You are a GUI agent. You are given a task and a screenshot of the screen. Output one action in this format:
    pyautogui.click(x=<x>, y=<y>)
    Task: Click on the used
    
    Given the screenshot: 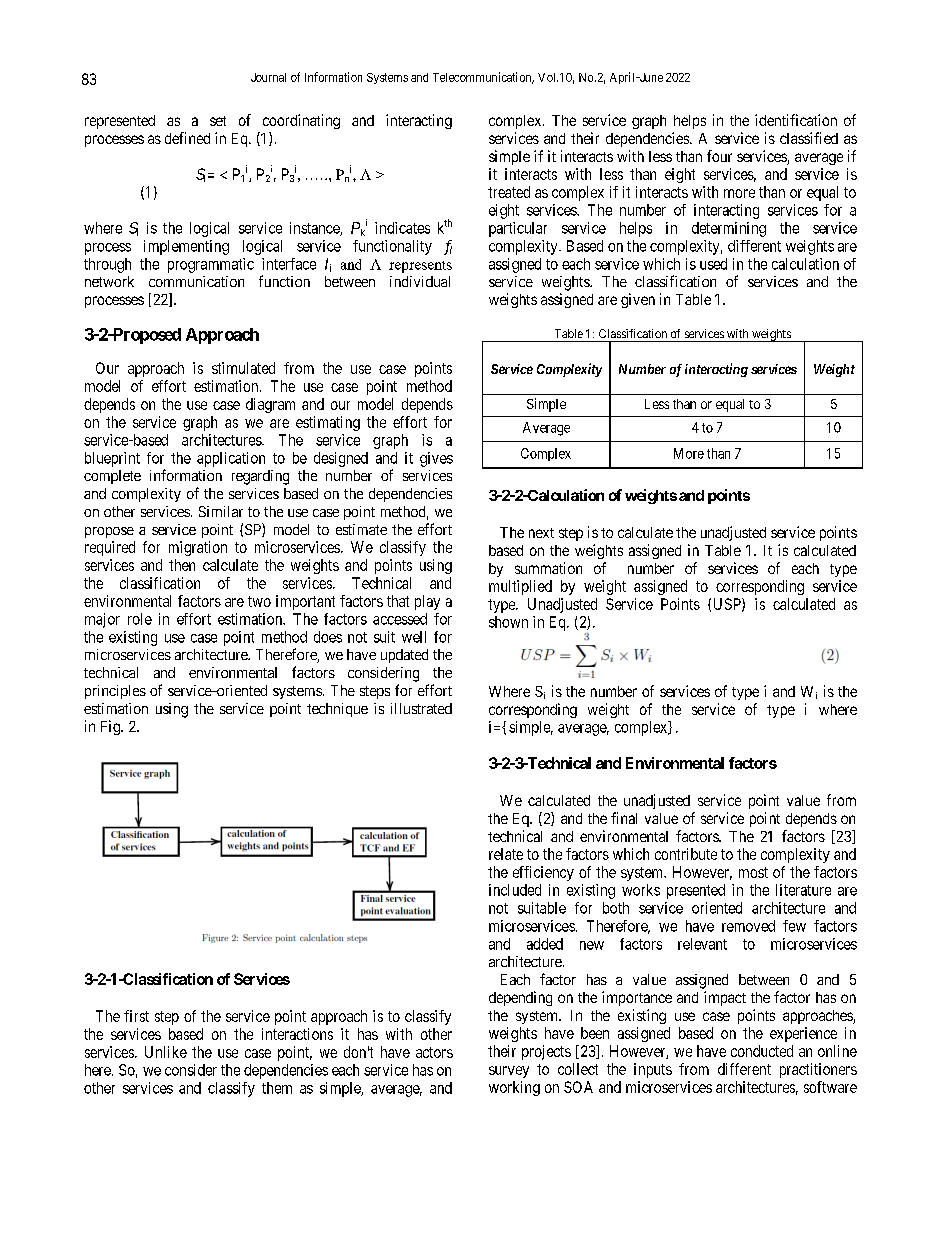 What is the action you would take?
    pyautogui.click(x=713, y=264)
